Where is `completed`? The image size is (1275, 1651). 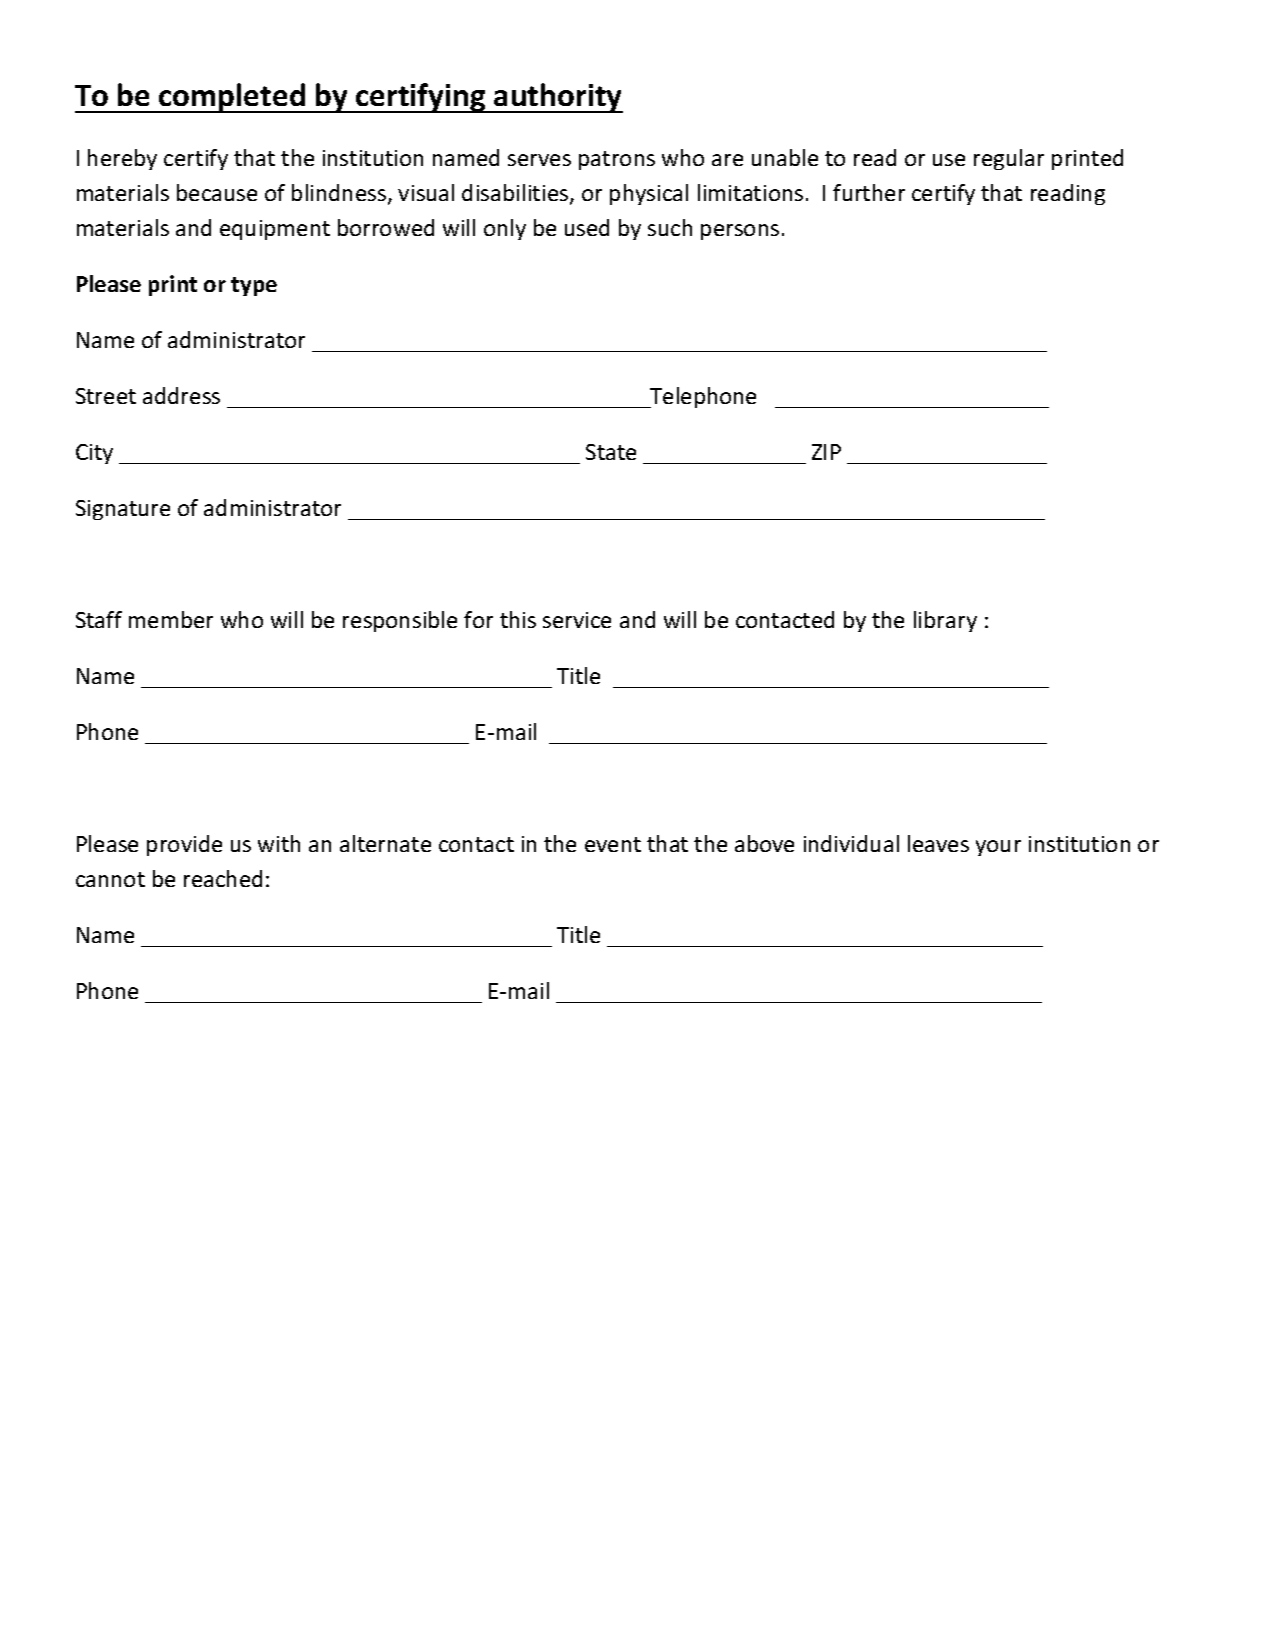
completed is located at coordinates (232, 98).
